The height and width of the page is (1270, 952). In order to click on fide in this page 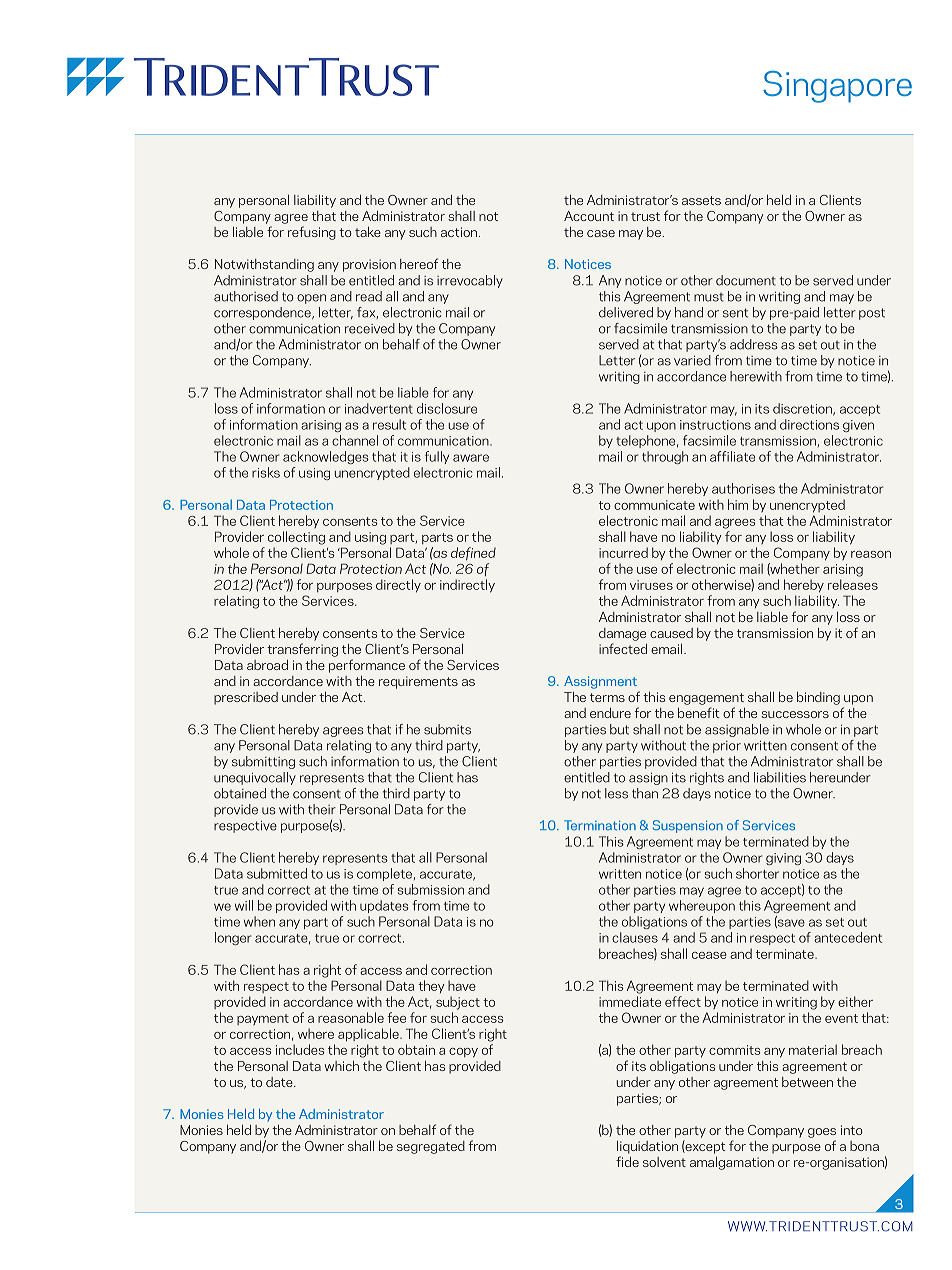, I will do `click(627, 1161)`.
